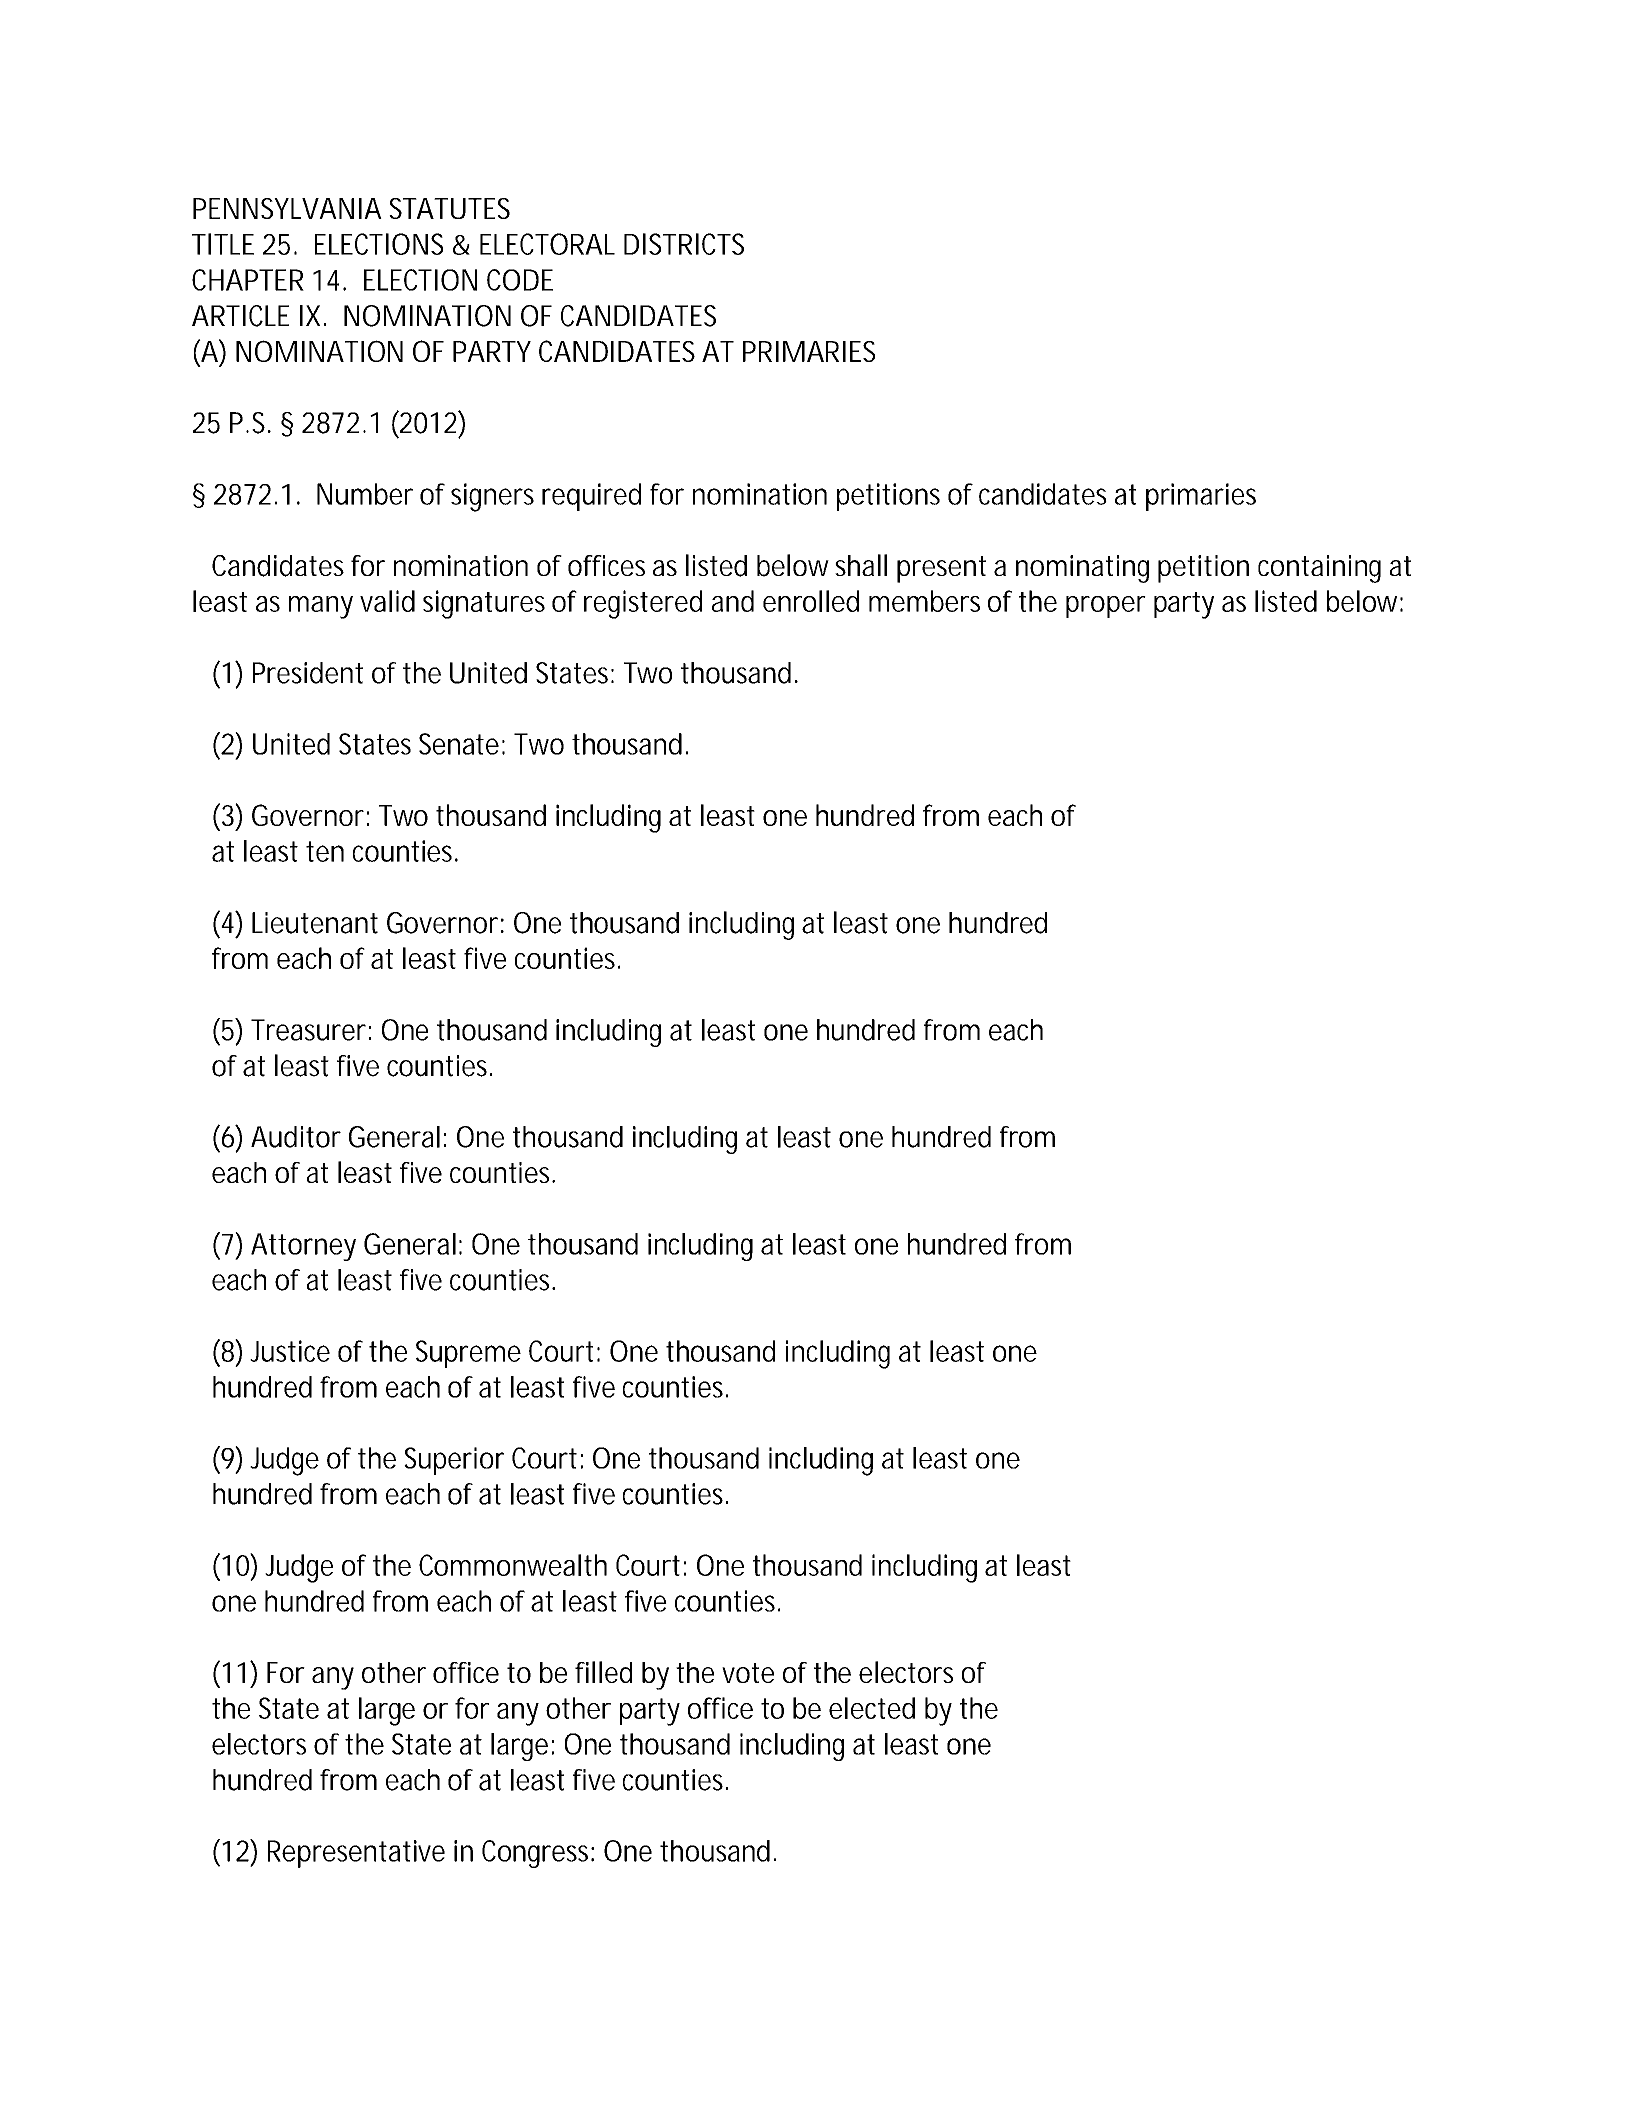 The height and width of the screenshot is (2106, 1628). I want to click on PENNSYLVANIA, so click(287, 208).
